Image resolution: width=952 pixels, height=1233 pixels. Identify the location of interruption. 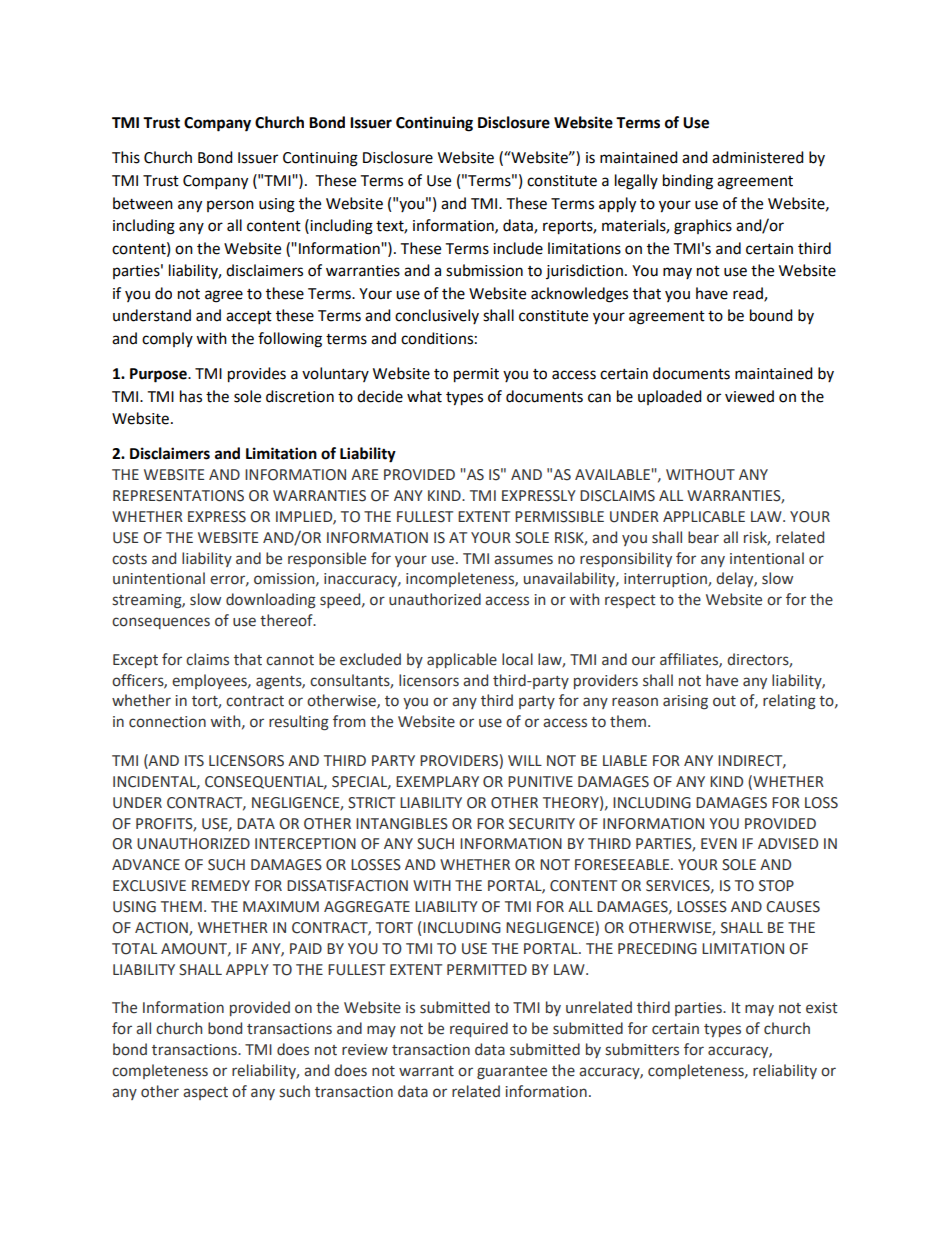
(666, 580).
